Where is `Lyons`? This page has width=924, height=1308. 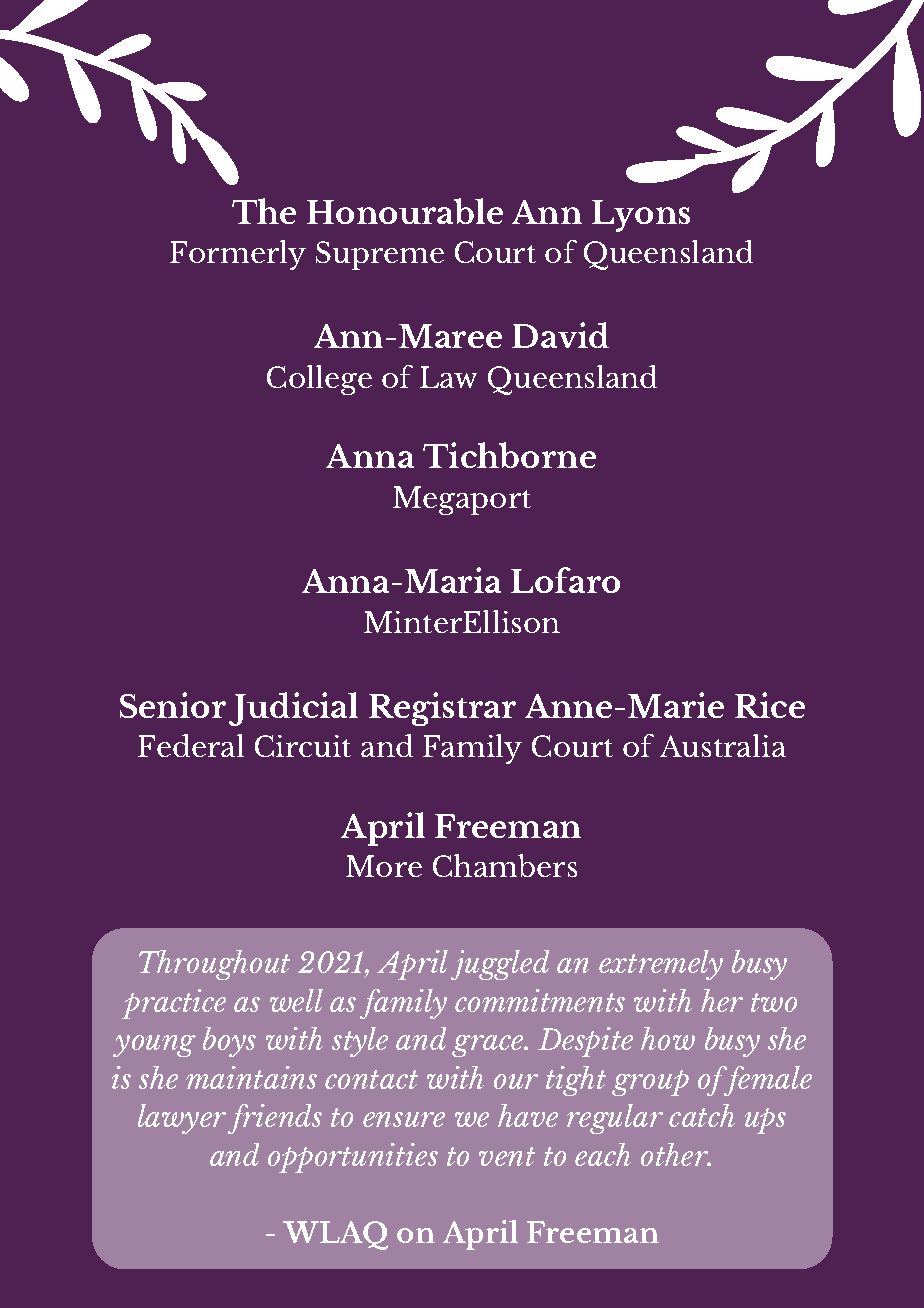
Lyons is located at coordinates (641, 216).
